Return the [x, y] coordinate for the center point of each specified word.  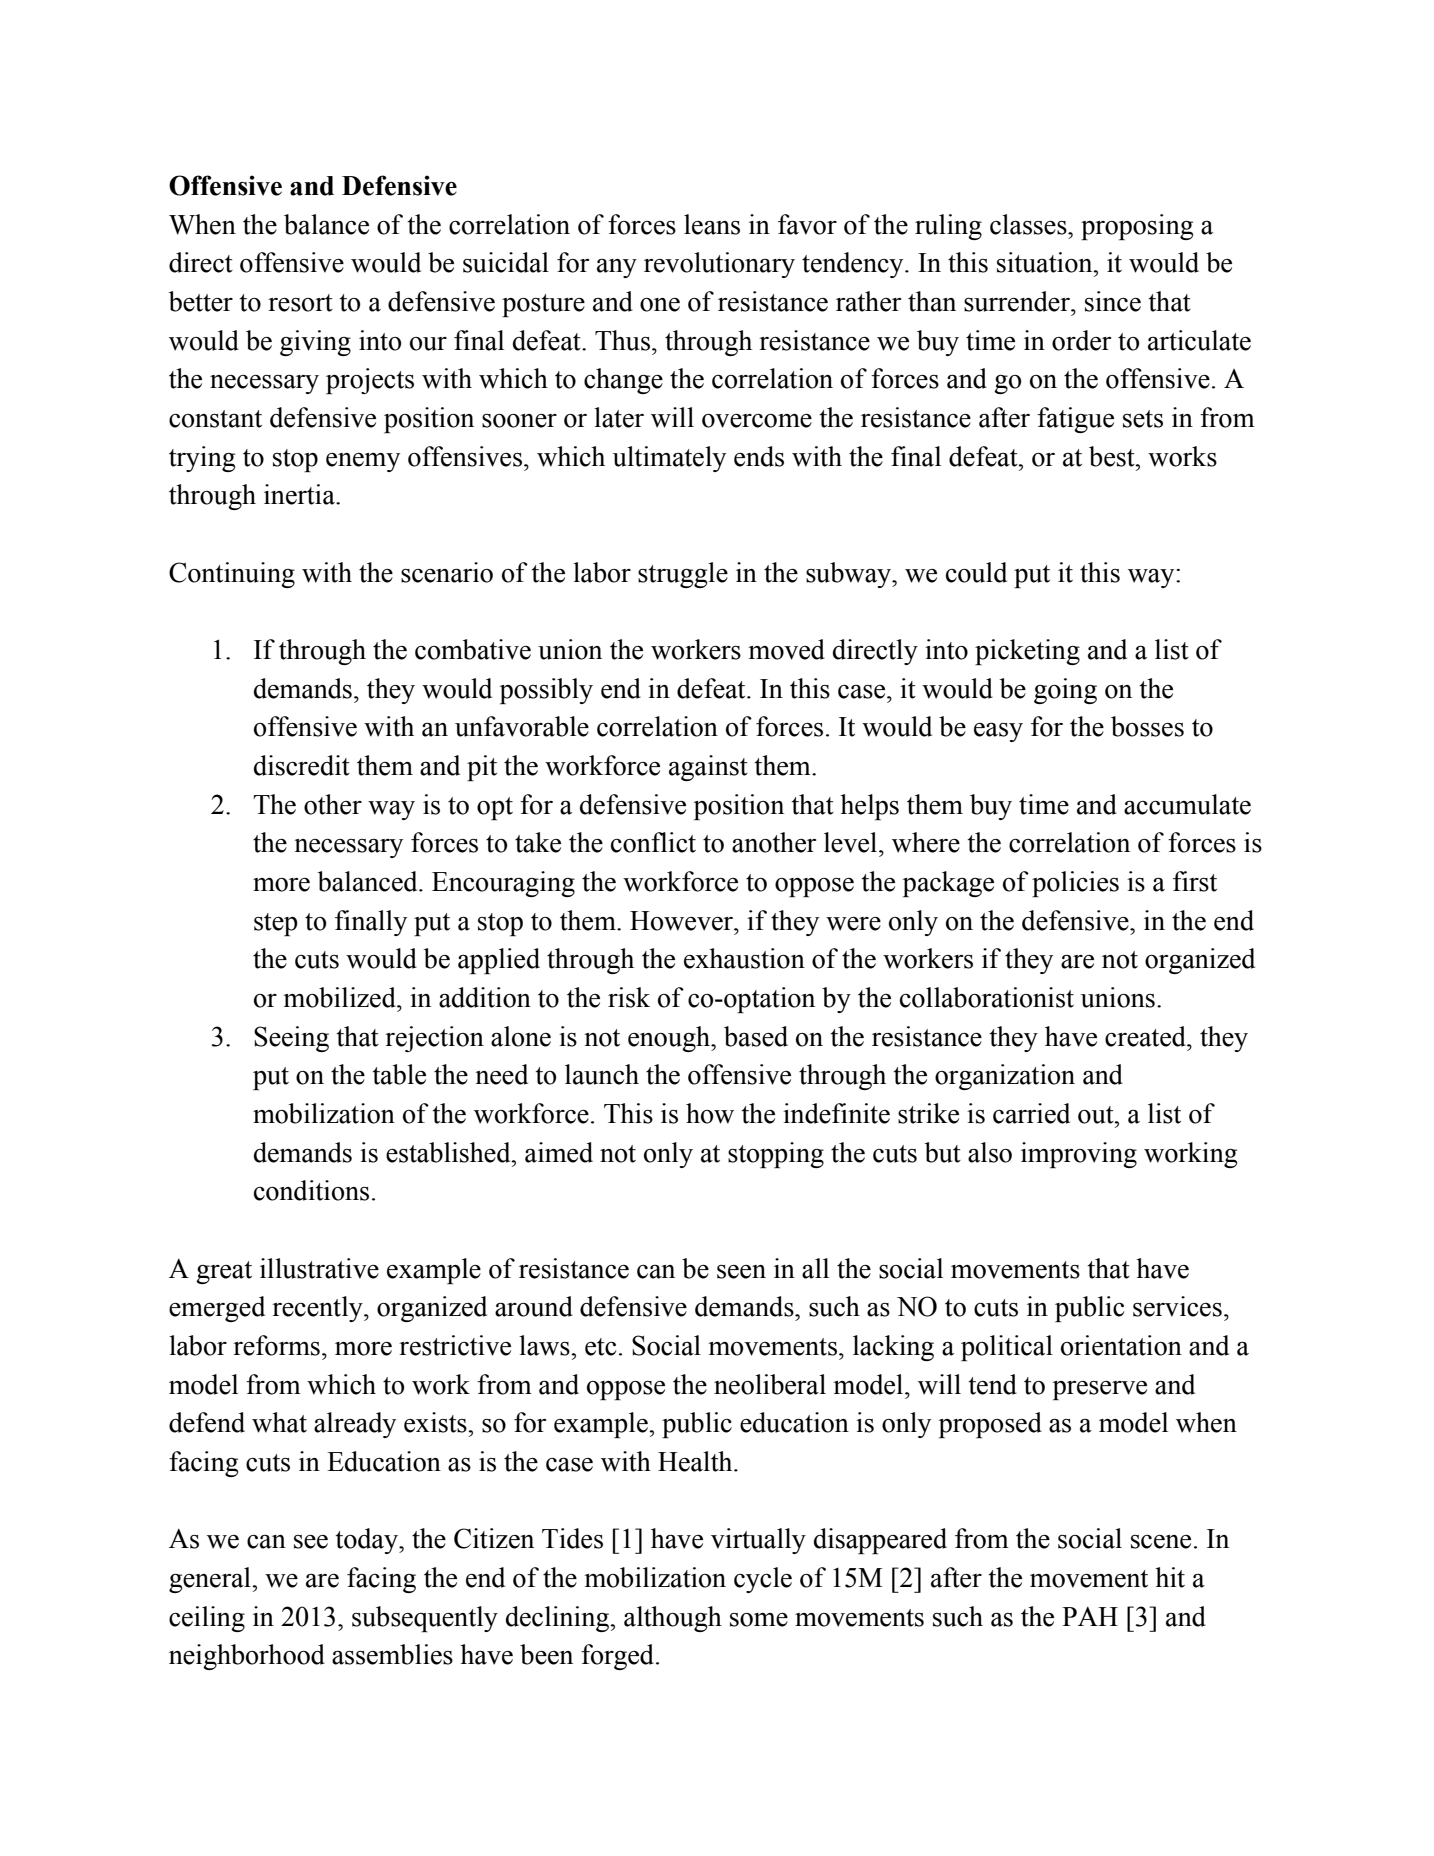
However [683, 921]
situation [1046, 262]
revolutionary [719, 265]
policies [1075, 884]
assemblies [392, 1654]
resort [300, 303]
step [276, 924]
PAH [1090, 1616]
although [673, 1619]
